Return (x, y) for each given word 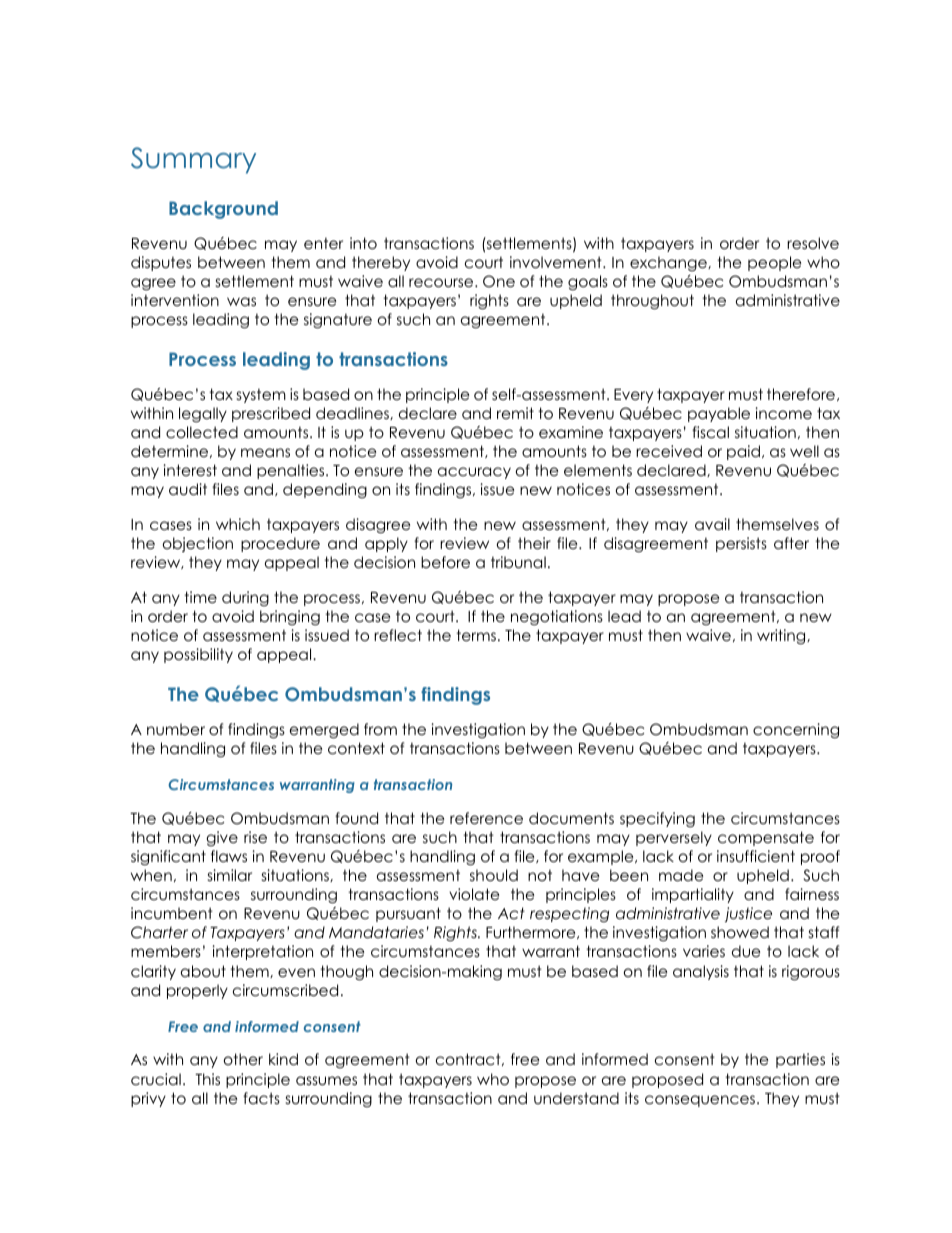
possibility (198, 655)
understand (576, 1098)
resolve (813, 243)
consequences (701, 1101)
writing (782, 637)
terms (476, 635)
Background (223, 210)
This (207, 1079)
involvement (557, 262)
